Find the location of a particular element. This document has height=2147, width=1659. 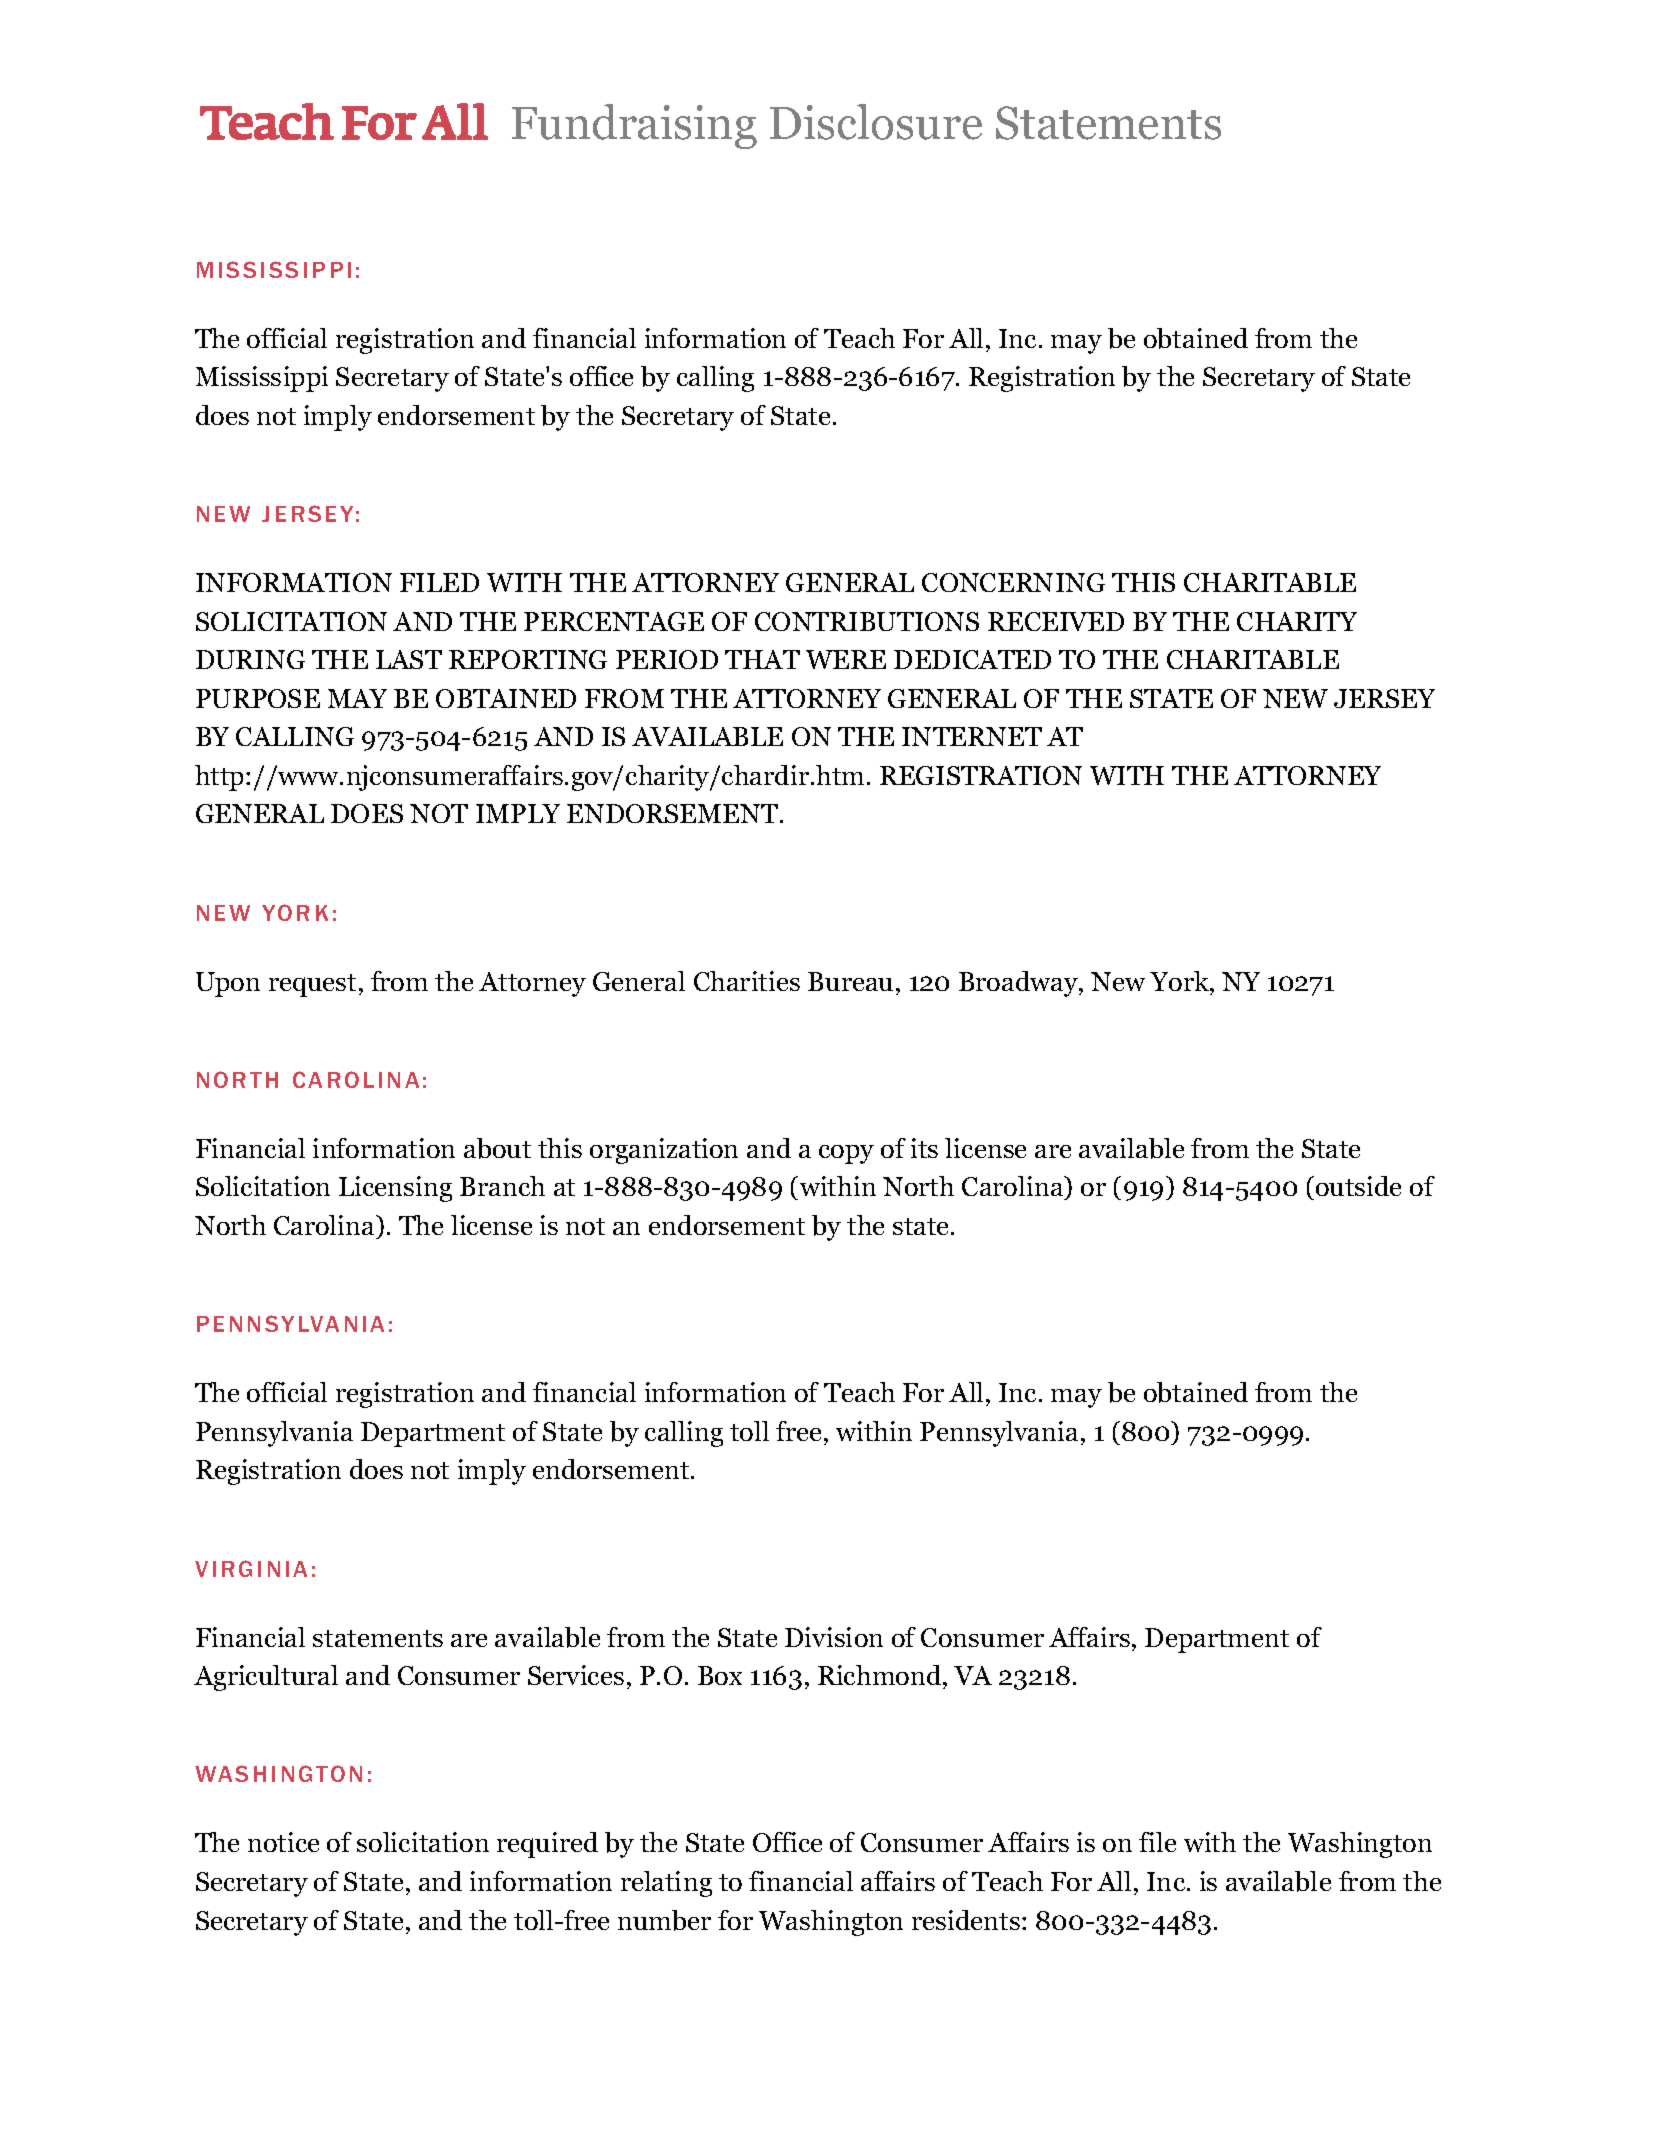

Charities is located at coordinates (747, 981).
